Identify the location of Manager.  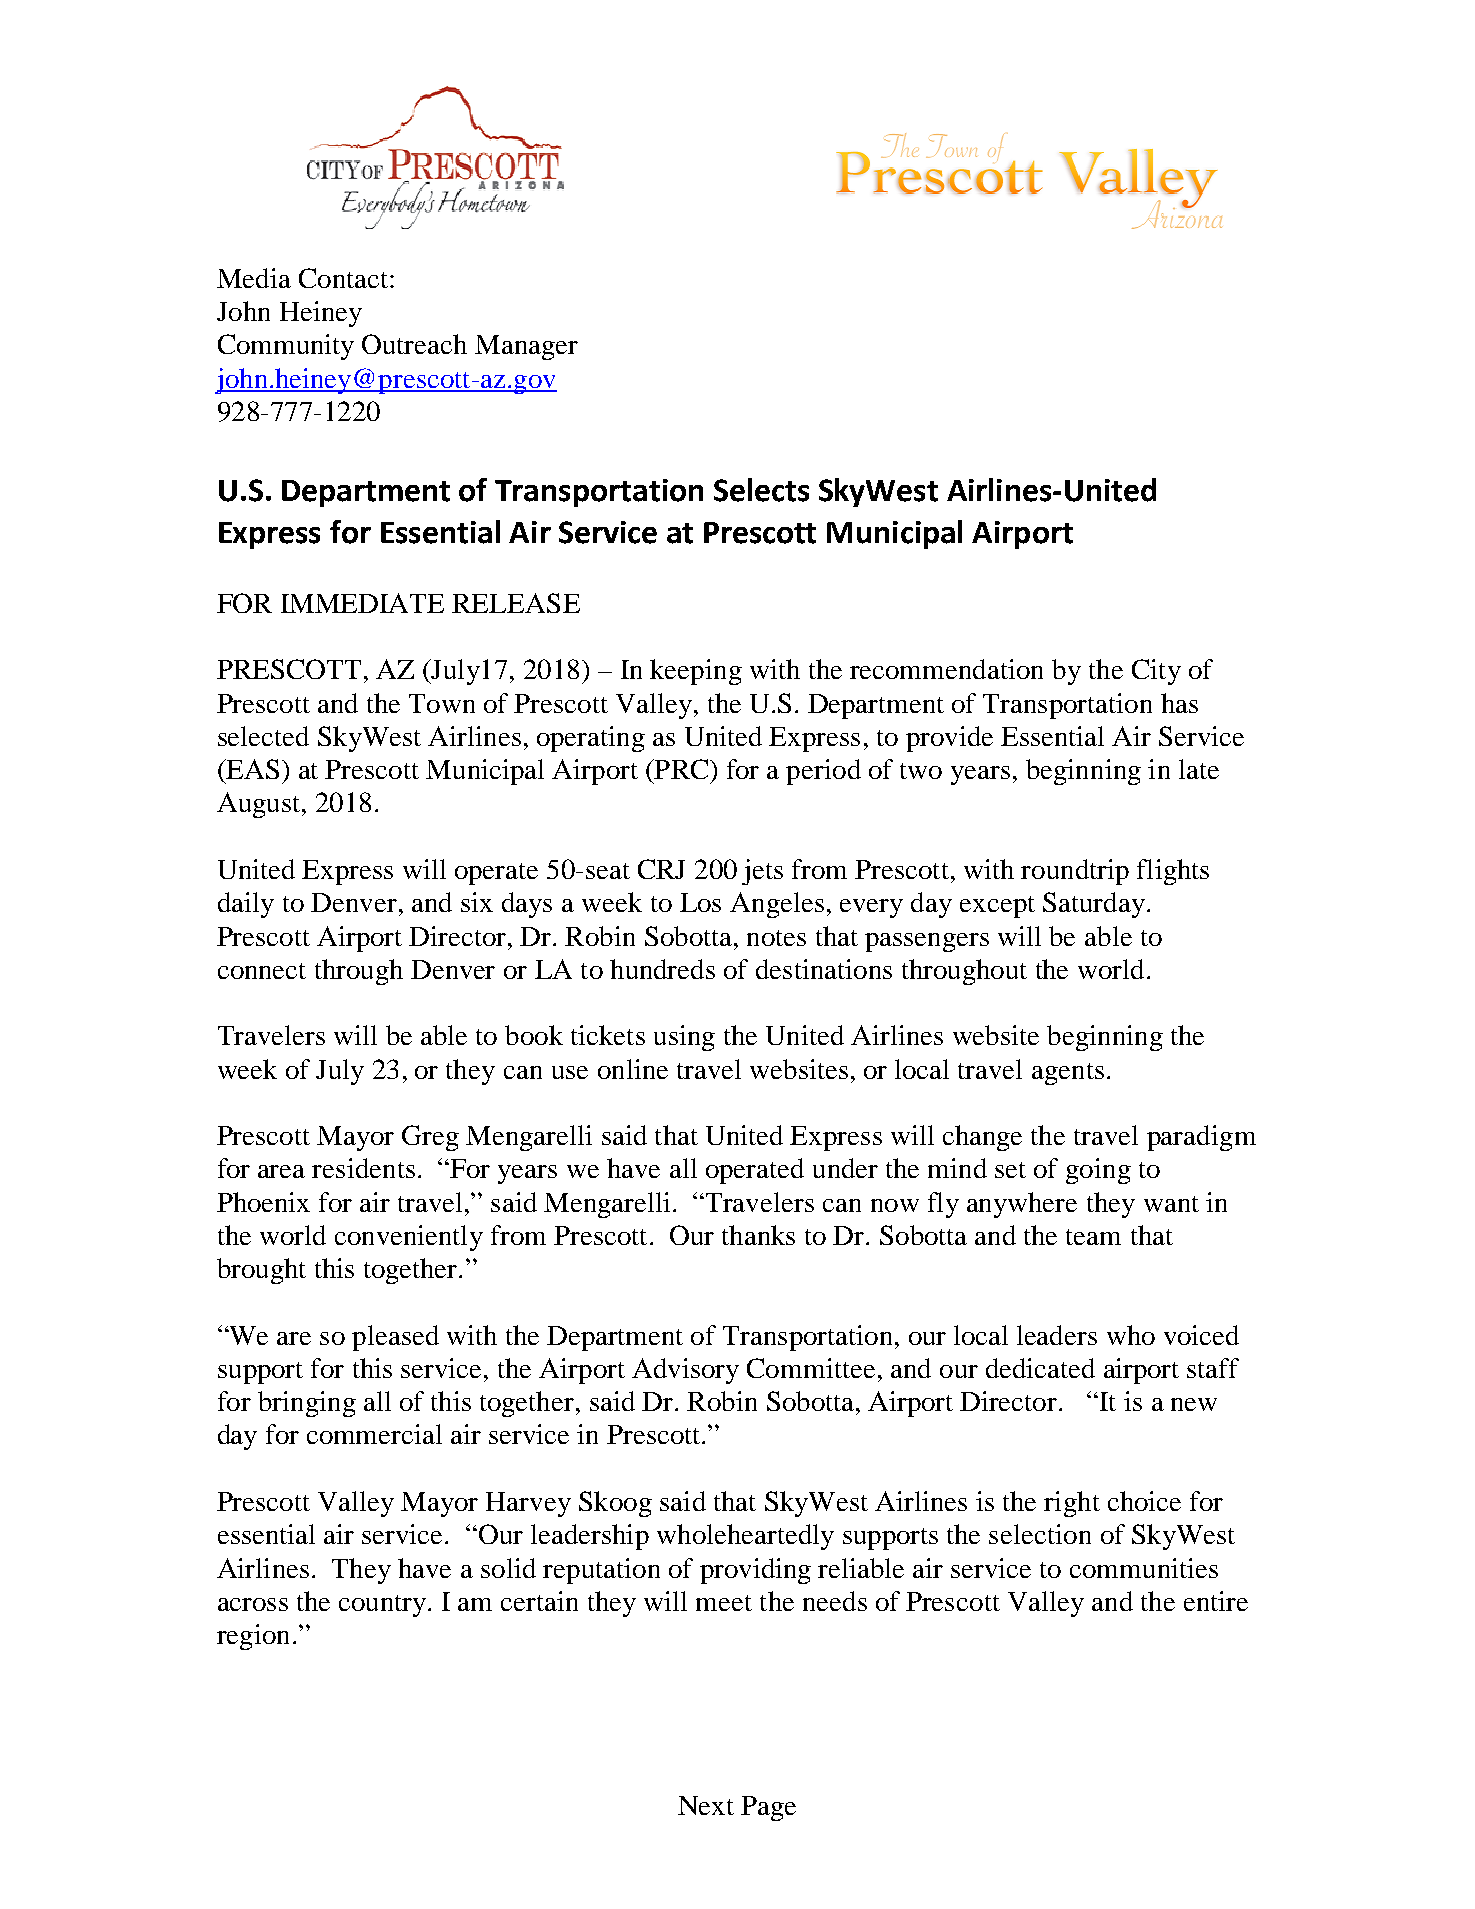
(526, 347).
